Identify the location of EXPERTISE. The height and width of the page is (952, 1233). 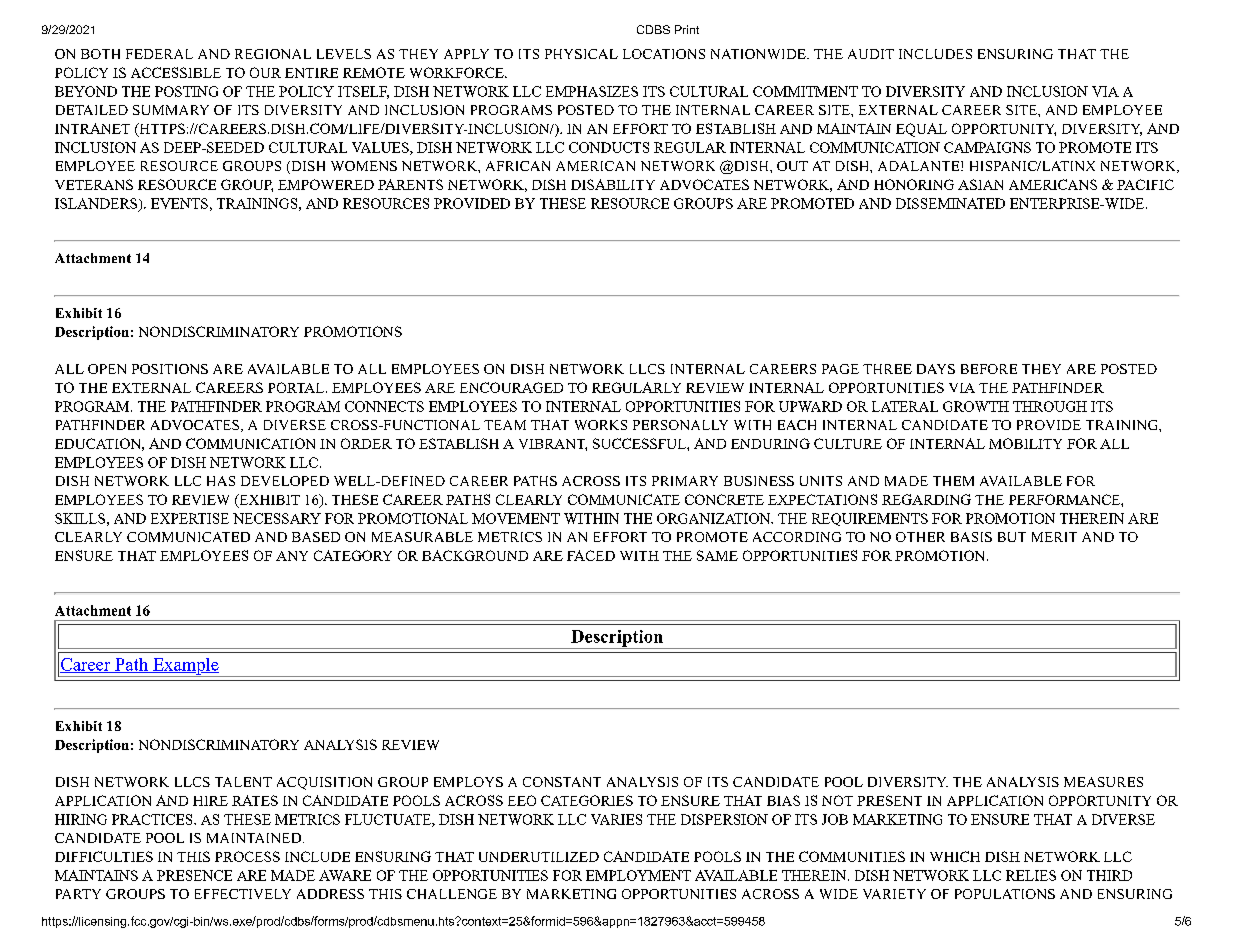
(190, 518).
